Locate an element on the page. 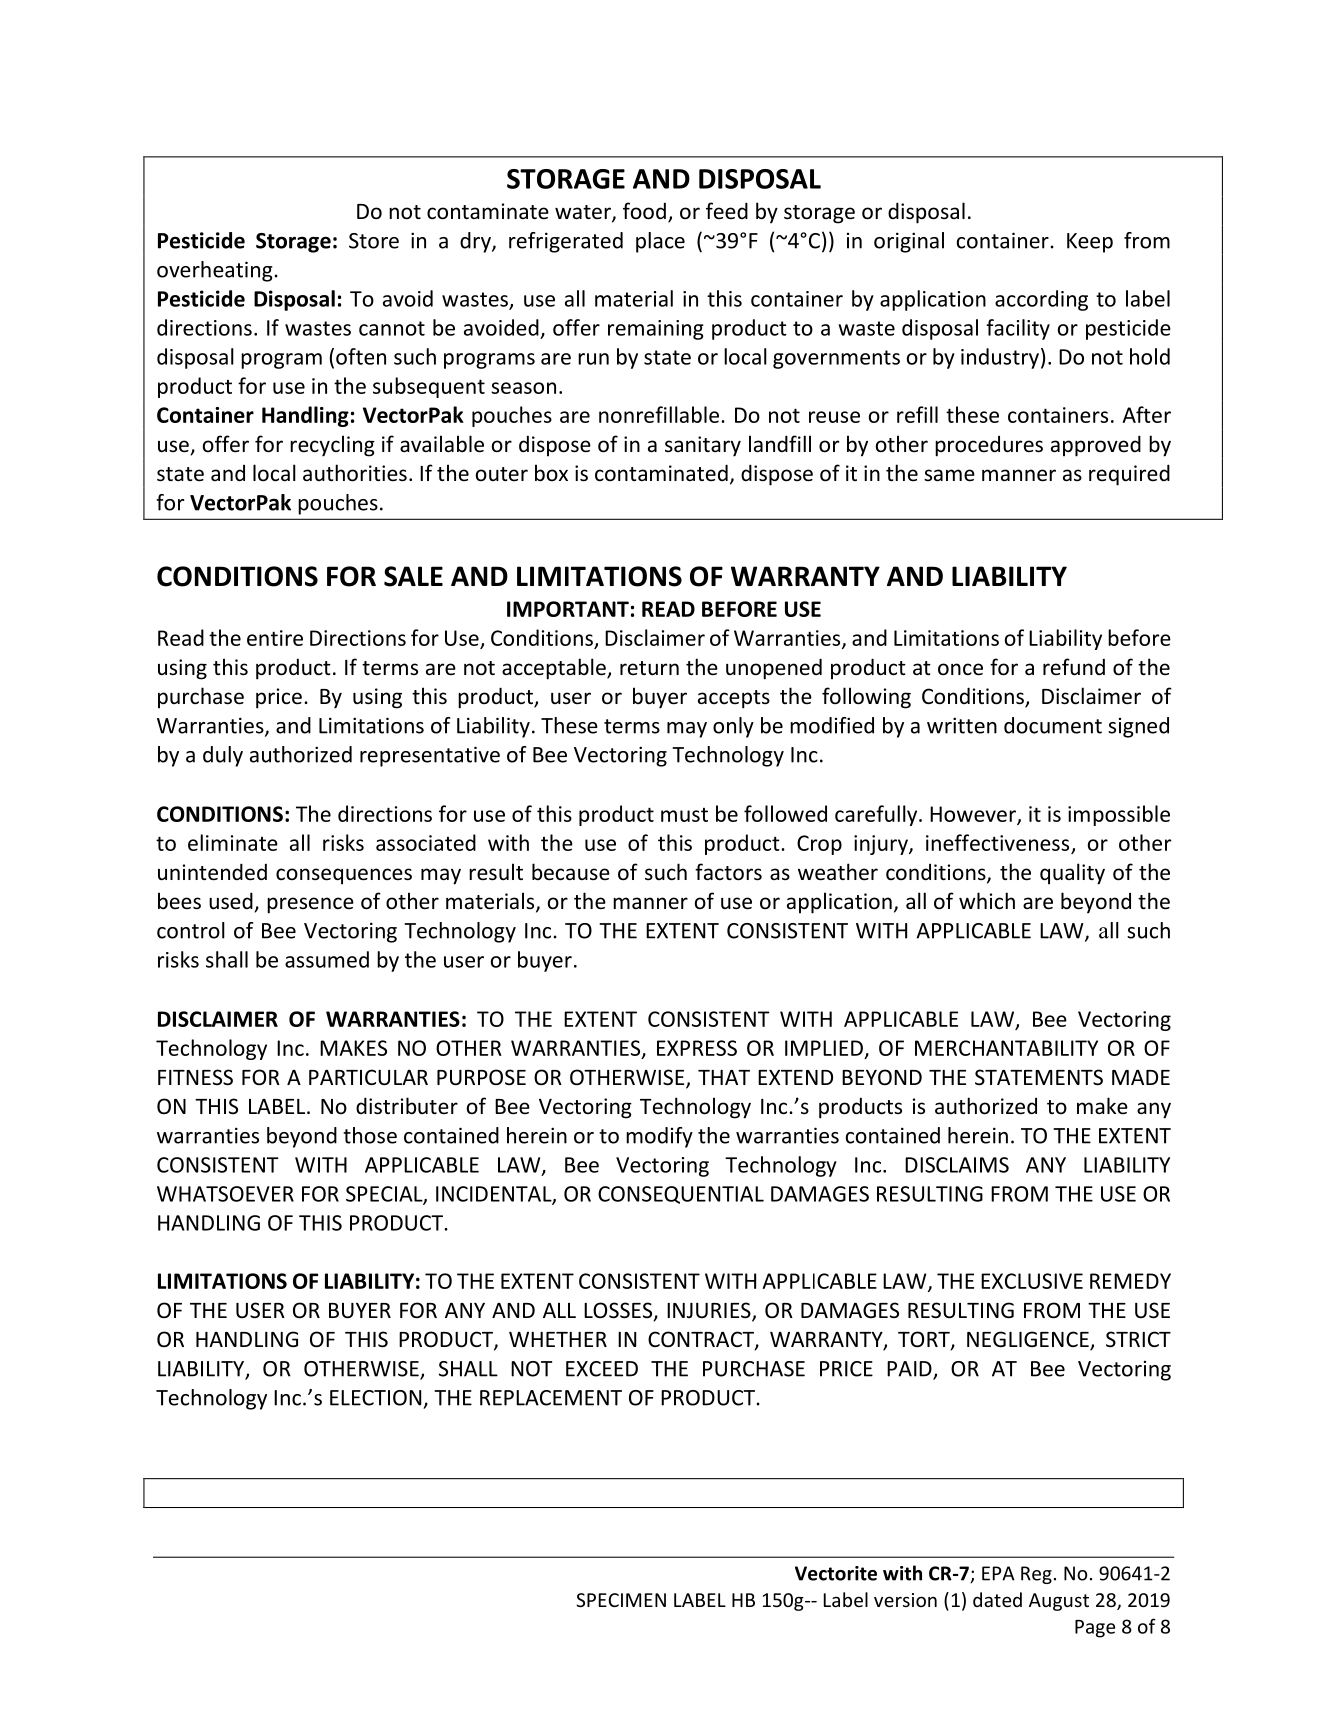 The height and width of the page is (1717, 1327). factors is located at coordinates (728, 872).
